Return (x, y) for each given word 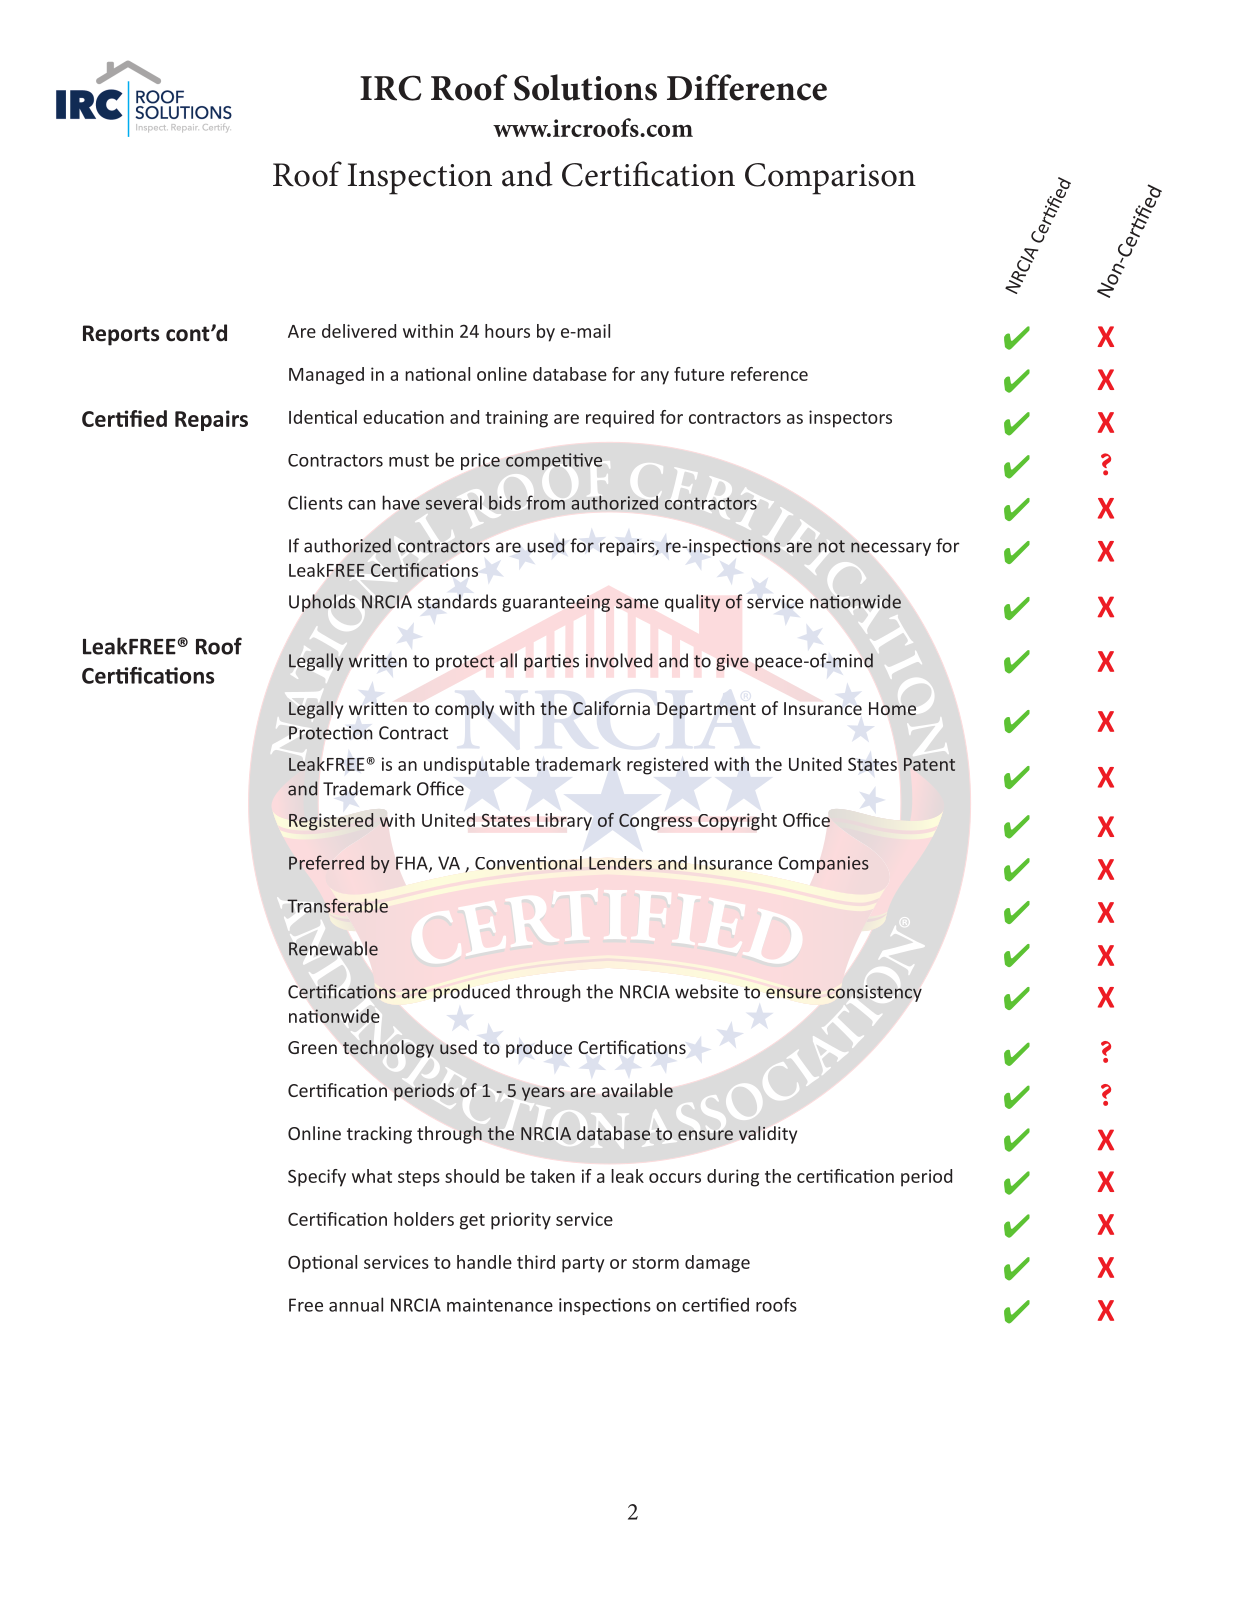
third (536, 1262)
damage (717, 1264)
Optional (322, 1264)
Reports (121, 335)
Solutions (585, 87)
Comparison (830, 179)
